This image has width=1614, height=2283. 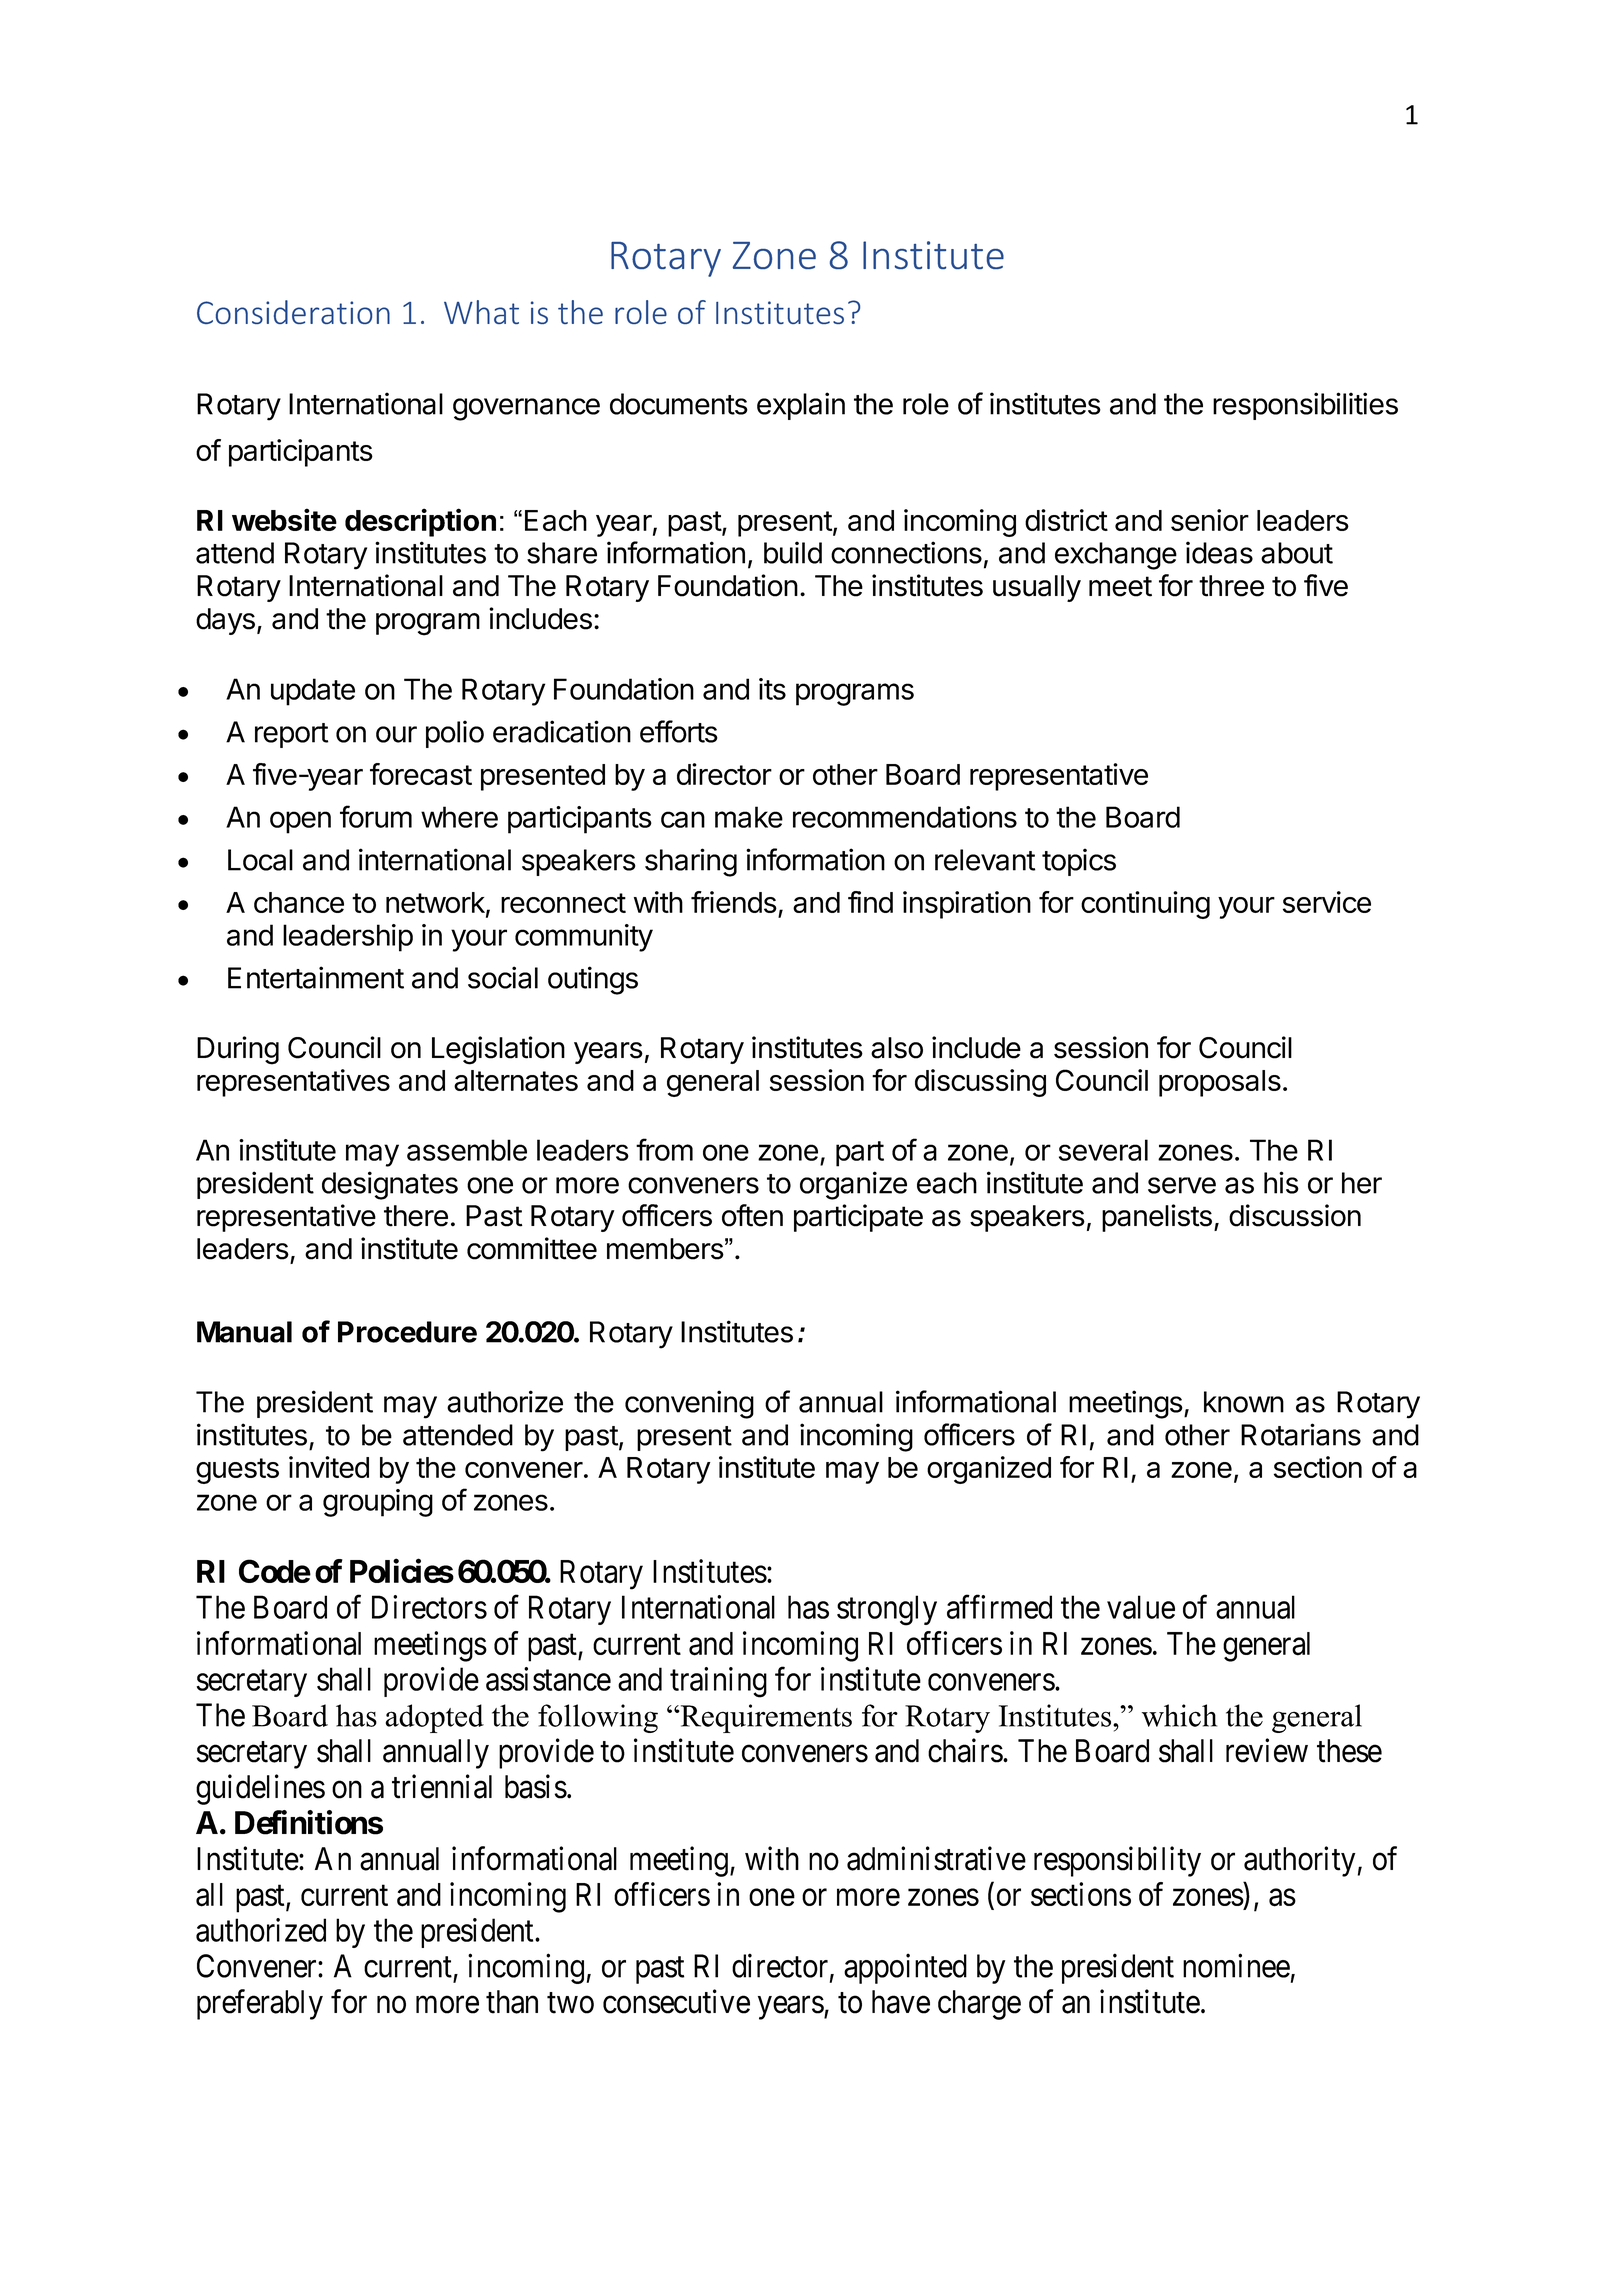 I want to click on strongly, so click(x=887, y=1610).
